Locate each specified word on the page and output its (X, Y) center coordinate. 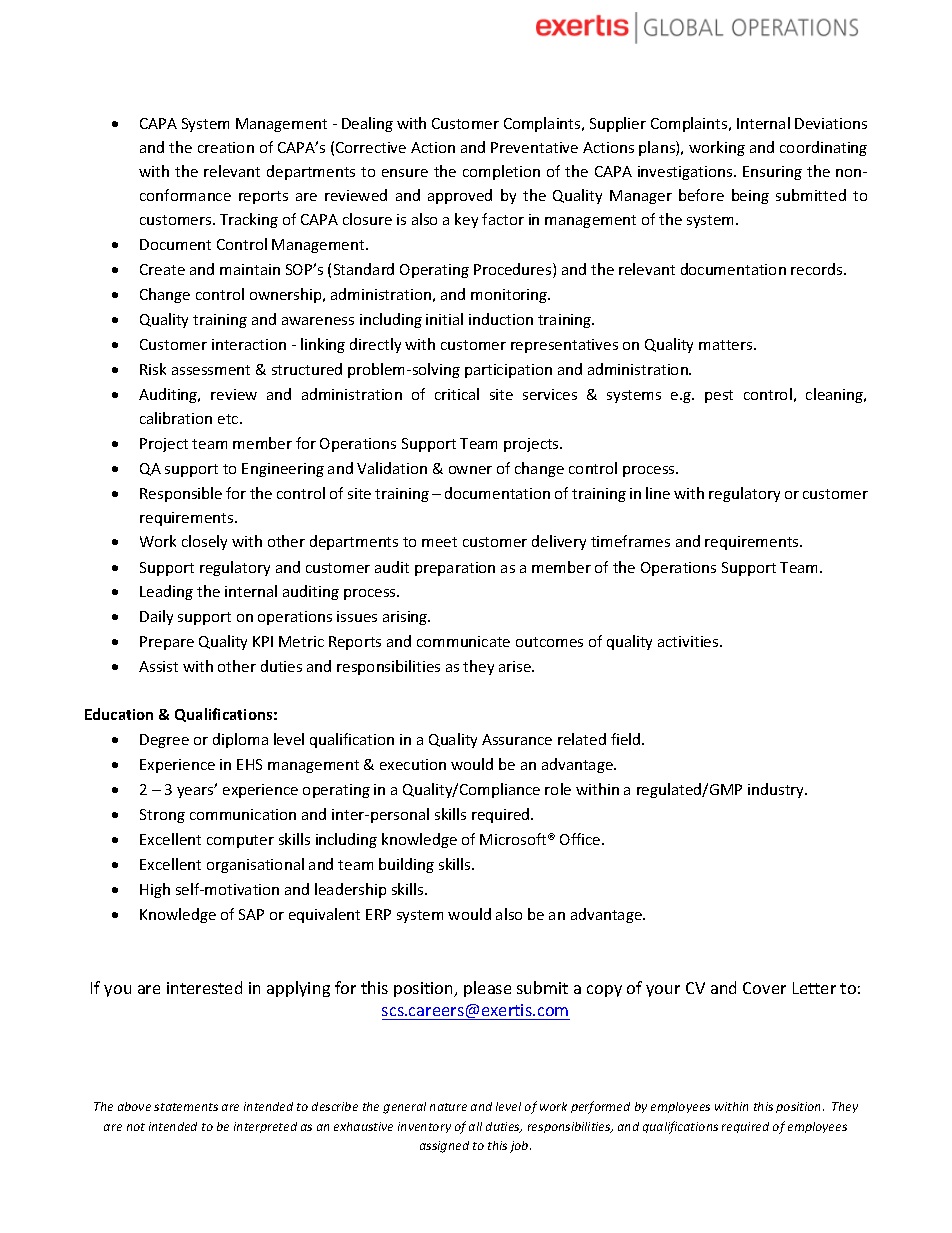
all (475, 1126)
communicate (463, 641)
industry (777, 790)
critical (457, 394)
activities (689, 641)
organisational (255, 865)
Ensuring (772, 173)
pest (719, 396)
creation (226, 147)
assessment (211, 370)
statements (186, 1107)
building (406, 865)
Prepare (167, 643)
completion (501, 172)
